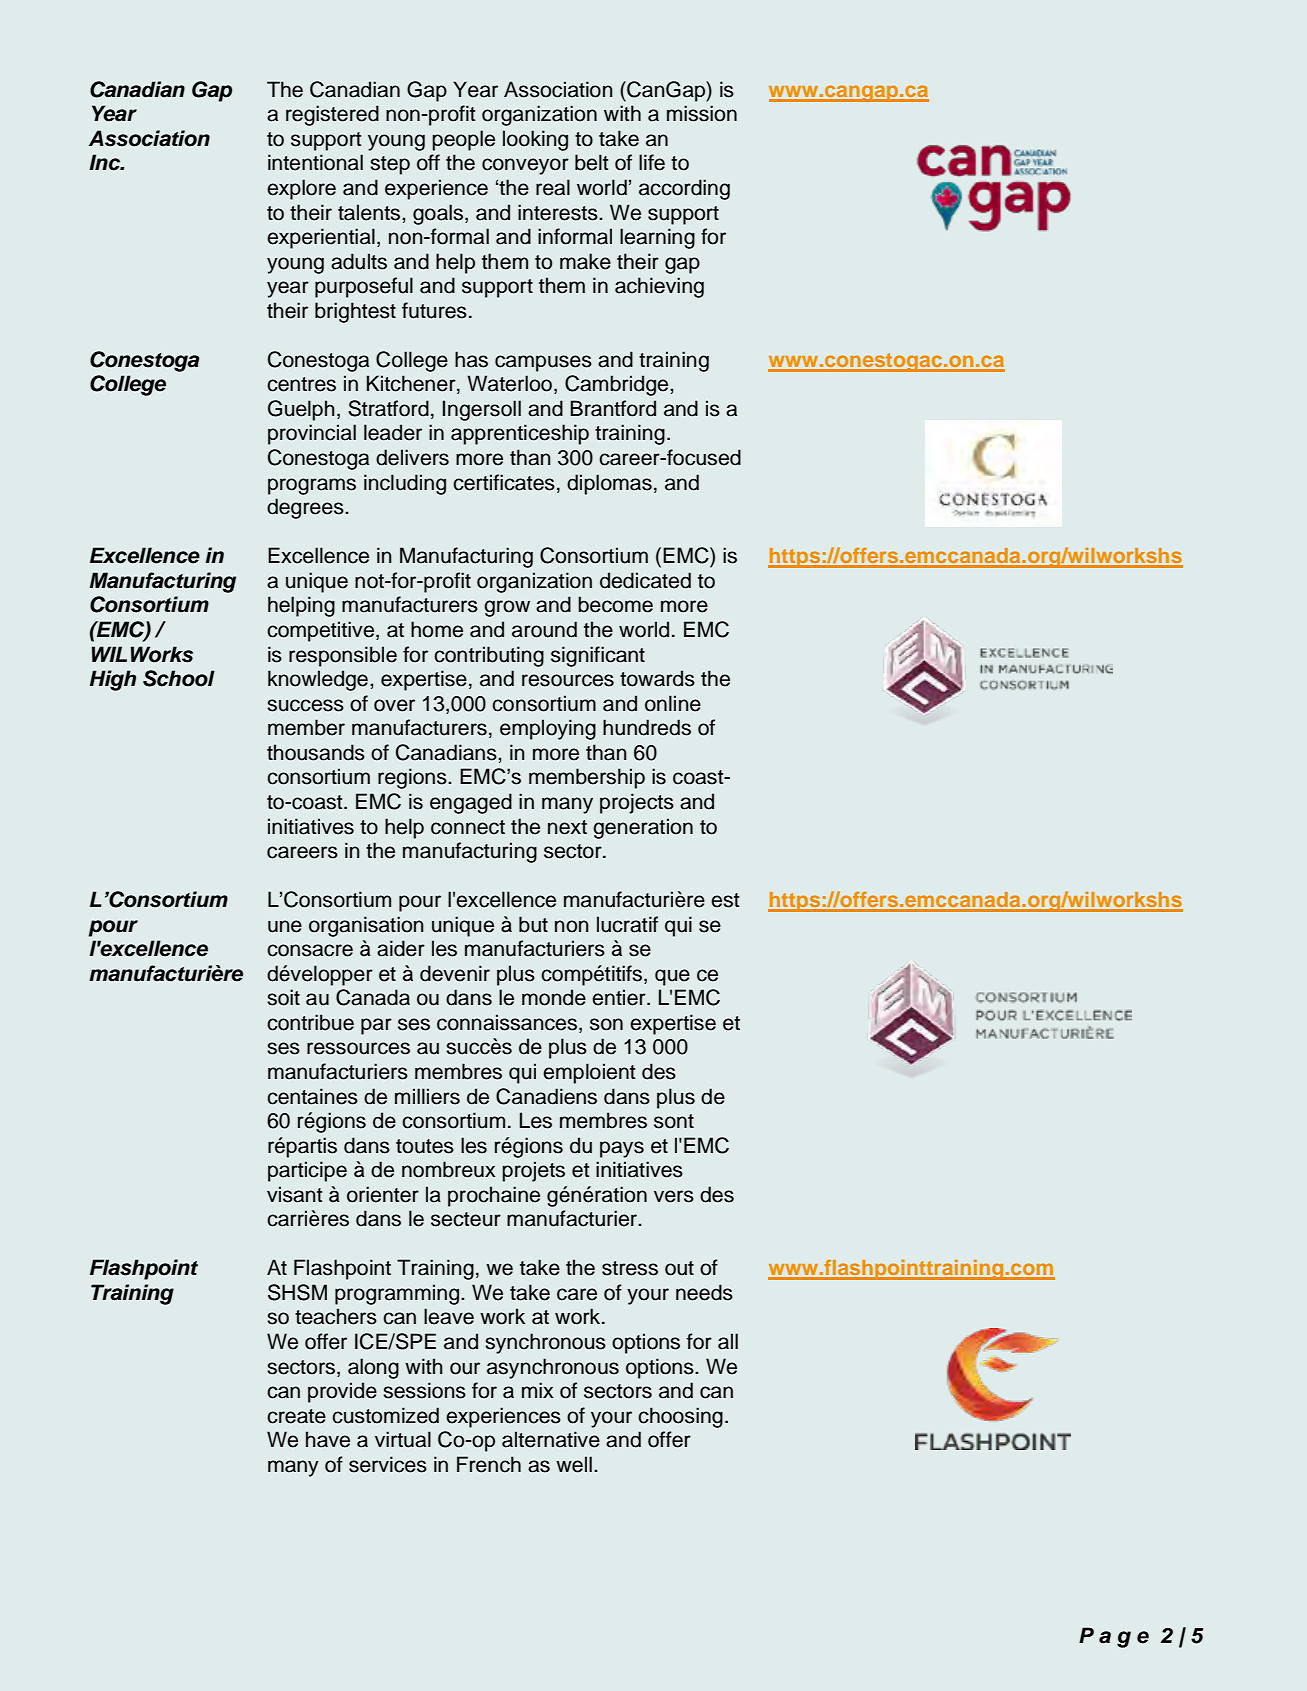 Image resolution: width=1307 pixels, height=1691 pixels. I want to click on explore, so click(301, 189).
